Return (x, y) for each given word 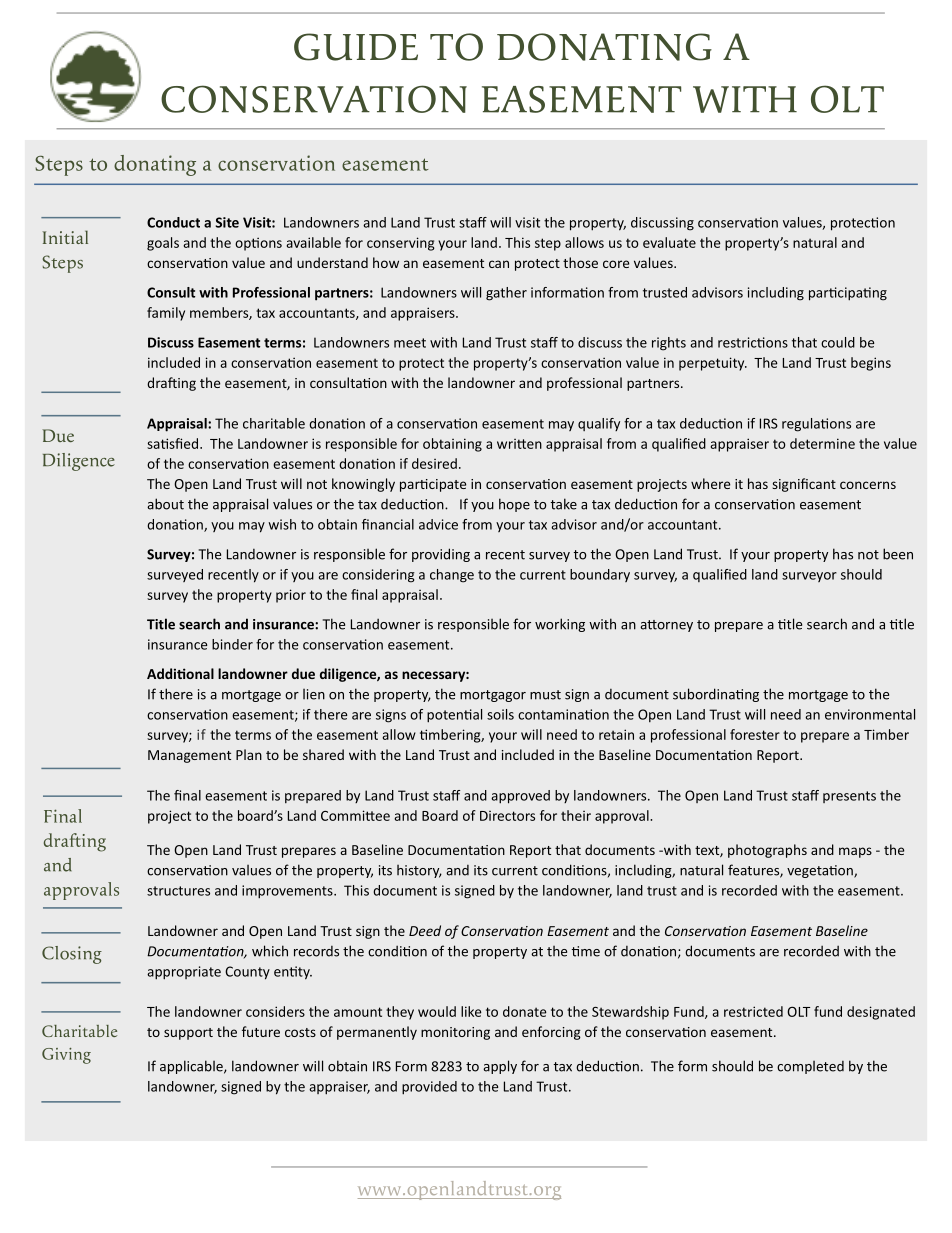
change (452, 576)
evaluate (669, 242)
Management (189, 756)
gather (506, 294)
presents (849, 797)
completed (810, 1067)
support (188, 1034)
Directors (507, 816)
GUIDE (356, 47)
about (165, 504)
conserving (401, 244)
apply (500, 1067)
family (166, 314)
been (898, 554)
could (838, 342)
